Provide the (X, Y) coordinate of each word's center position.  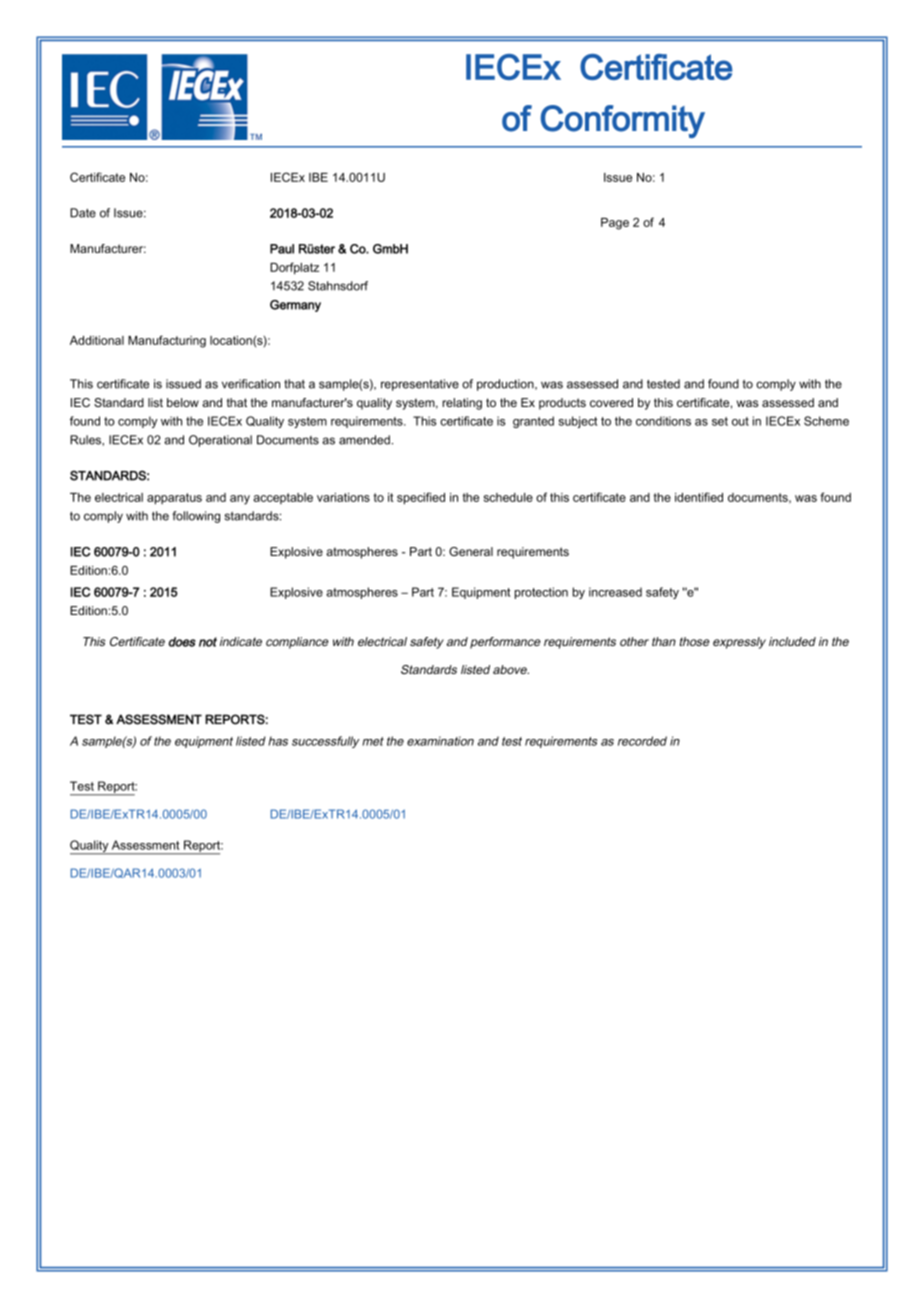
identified (699, 497)
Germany (295, 306)
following (196, 517)
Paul (282, 249)
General (471, 551)
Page (615, 224)
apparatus (174, 499)
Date (83, 213)
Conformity (623, 121)
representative (420, 385)
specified (421, 498)
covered (611, 402)
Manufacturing (167, 341)
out (740, 421)
